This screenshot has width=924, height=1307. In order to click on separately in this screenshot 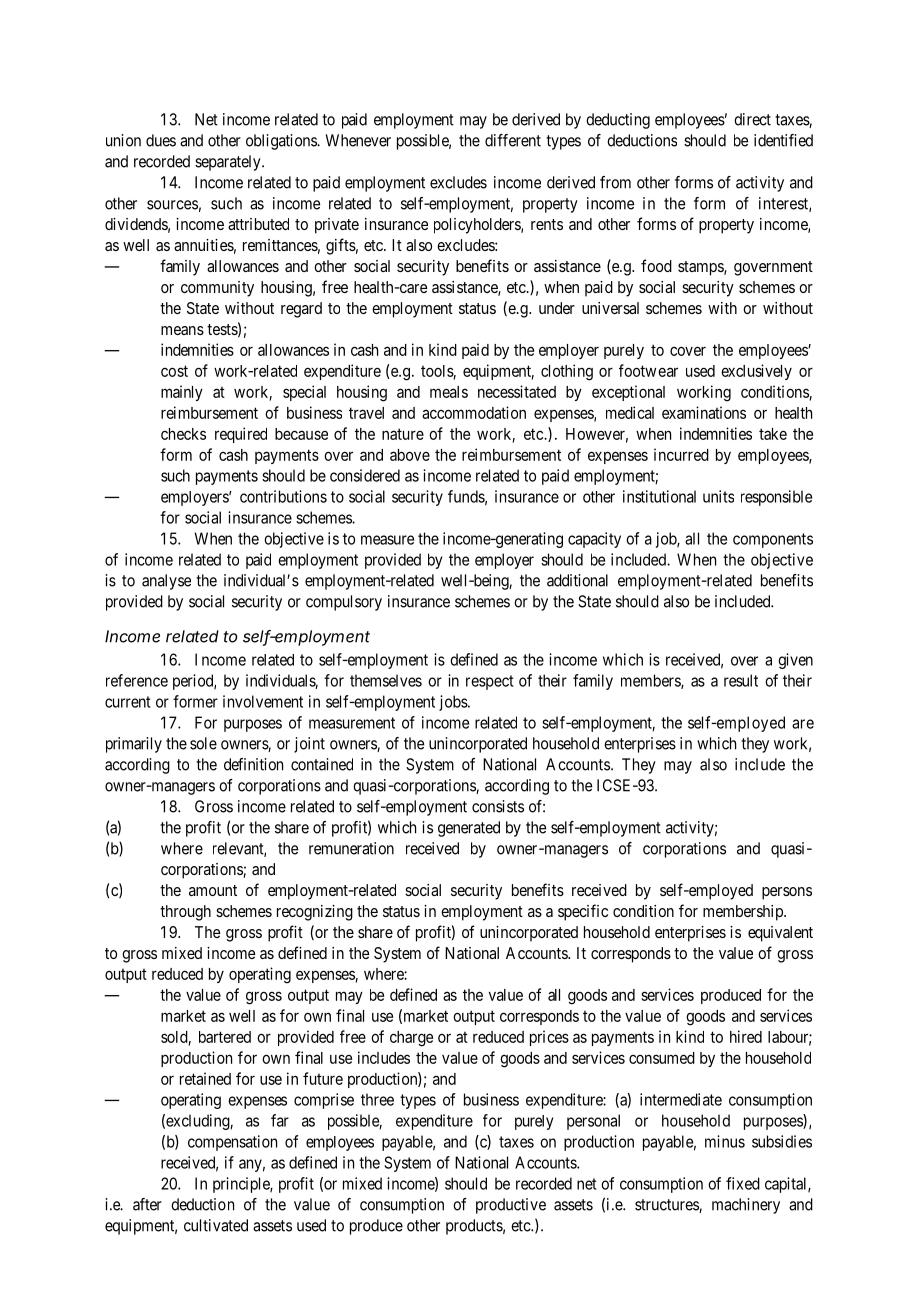, I will do `click(229, 163)`.
